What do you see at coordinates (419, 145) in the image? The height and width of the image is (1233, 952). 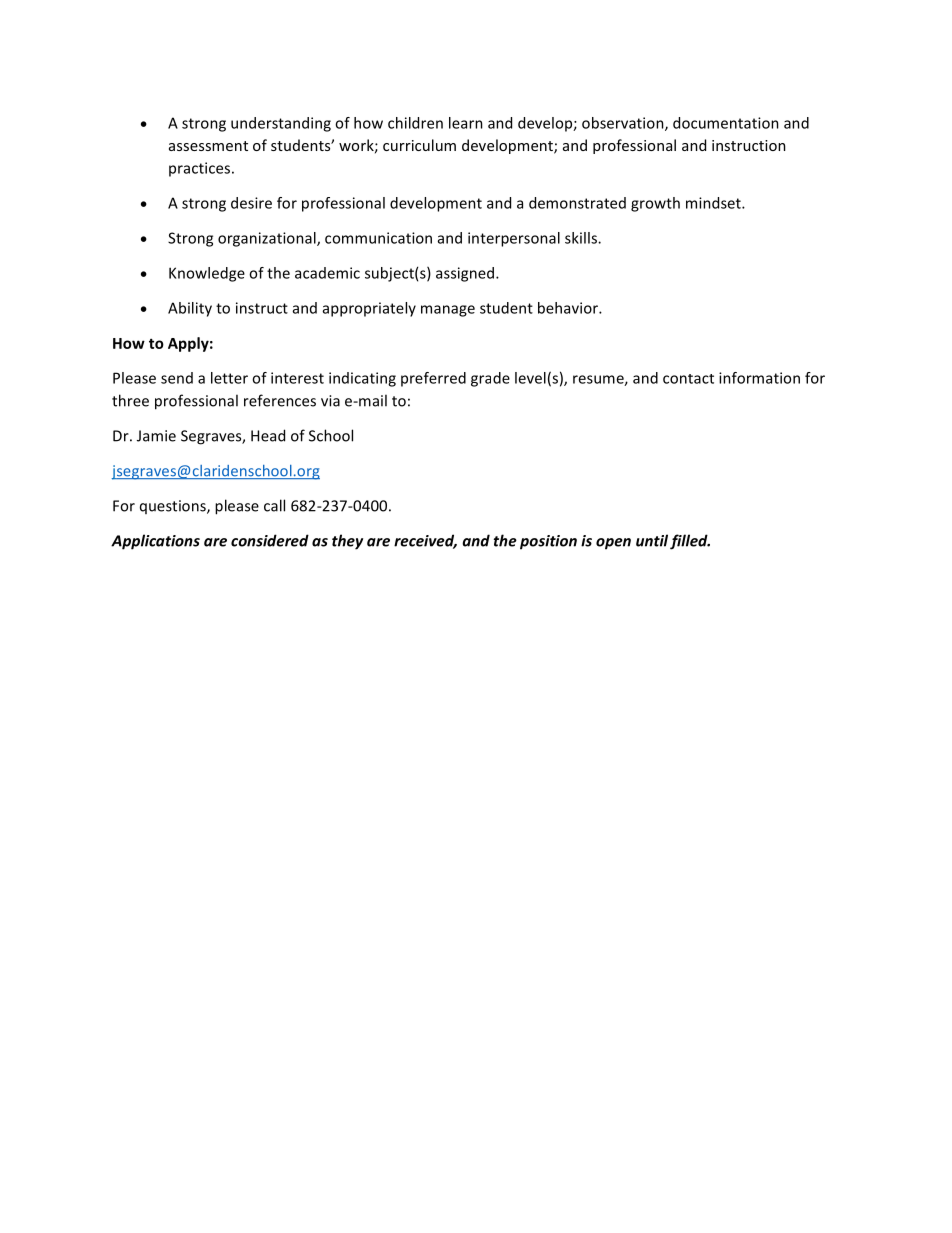 I see `curriculum` at bounding box center [419, 145].
